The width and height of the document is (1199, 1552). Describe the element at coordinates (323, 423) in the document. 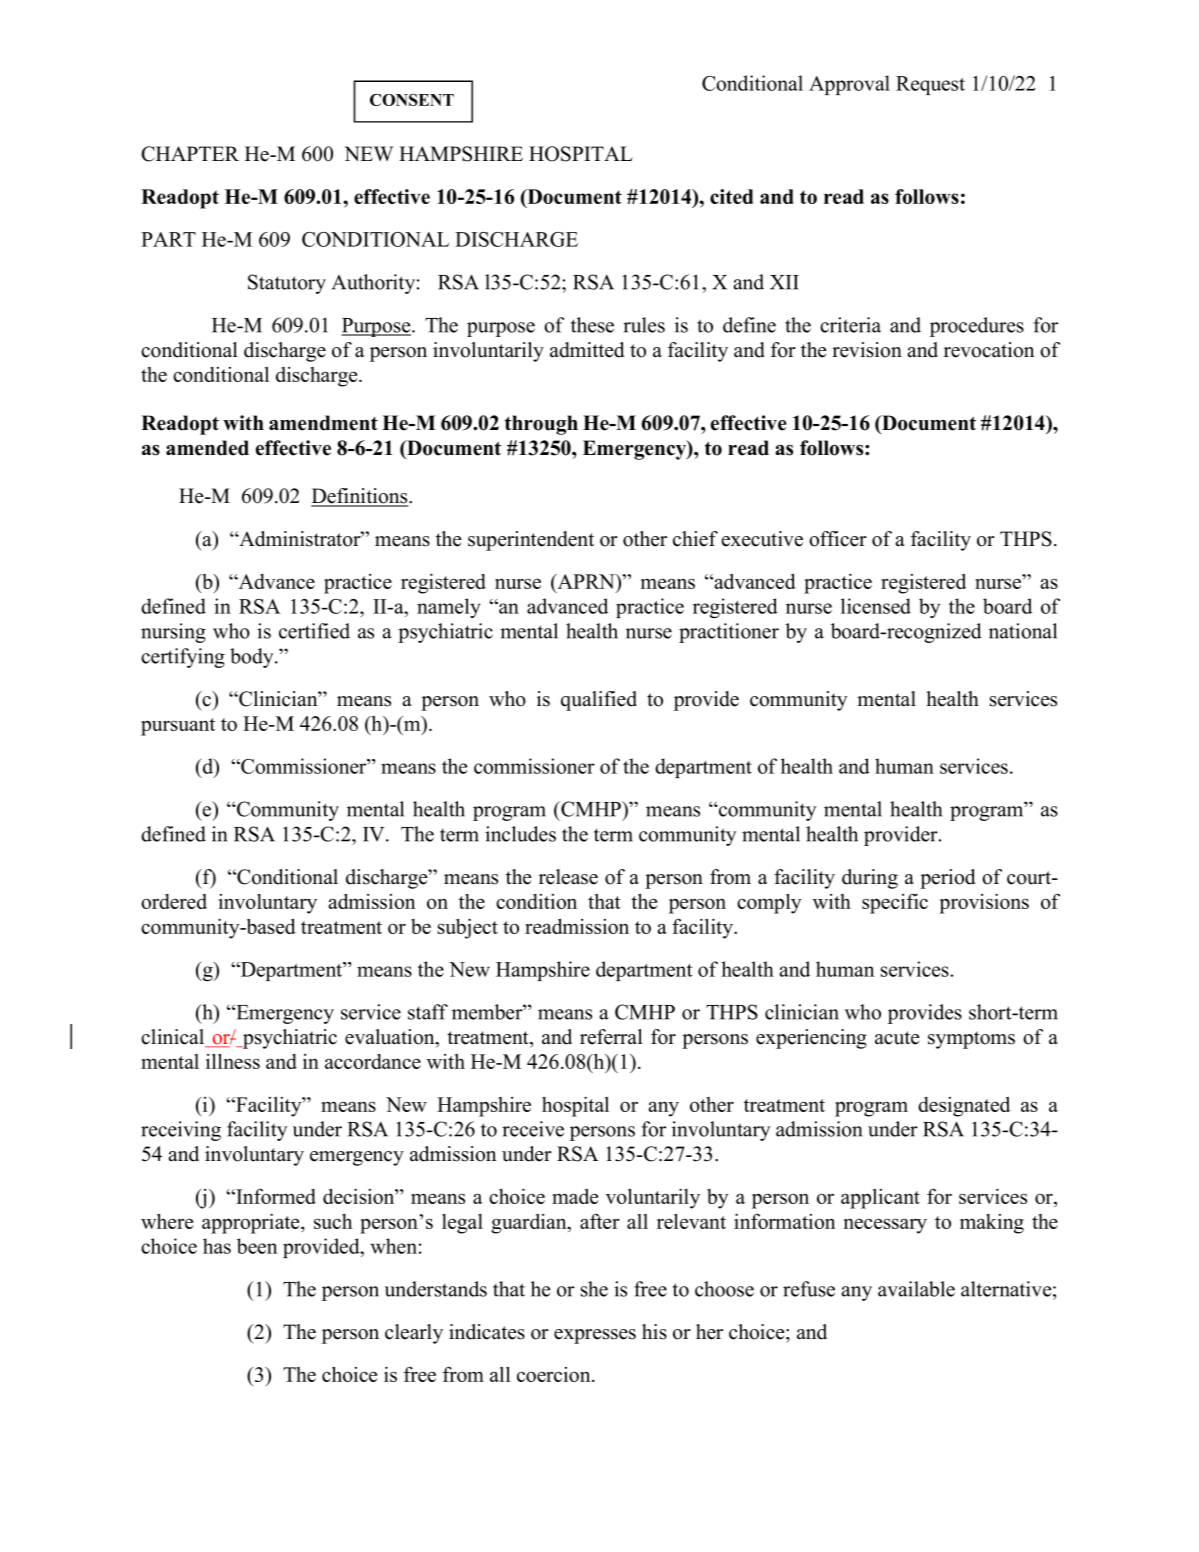

I see `amendment` at that location.
